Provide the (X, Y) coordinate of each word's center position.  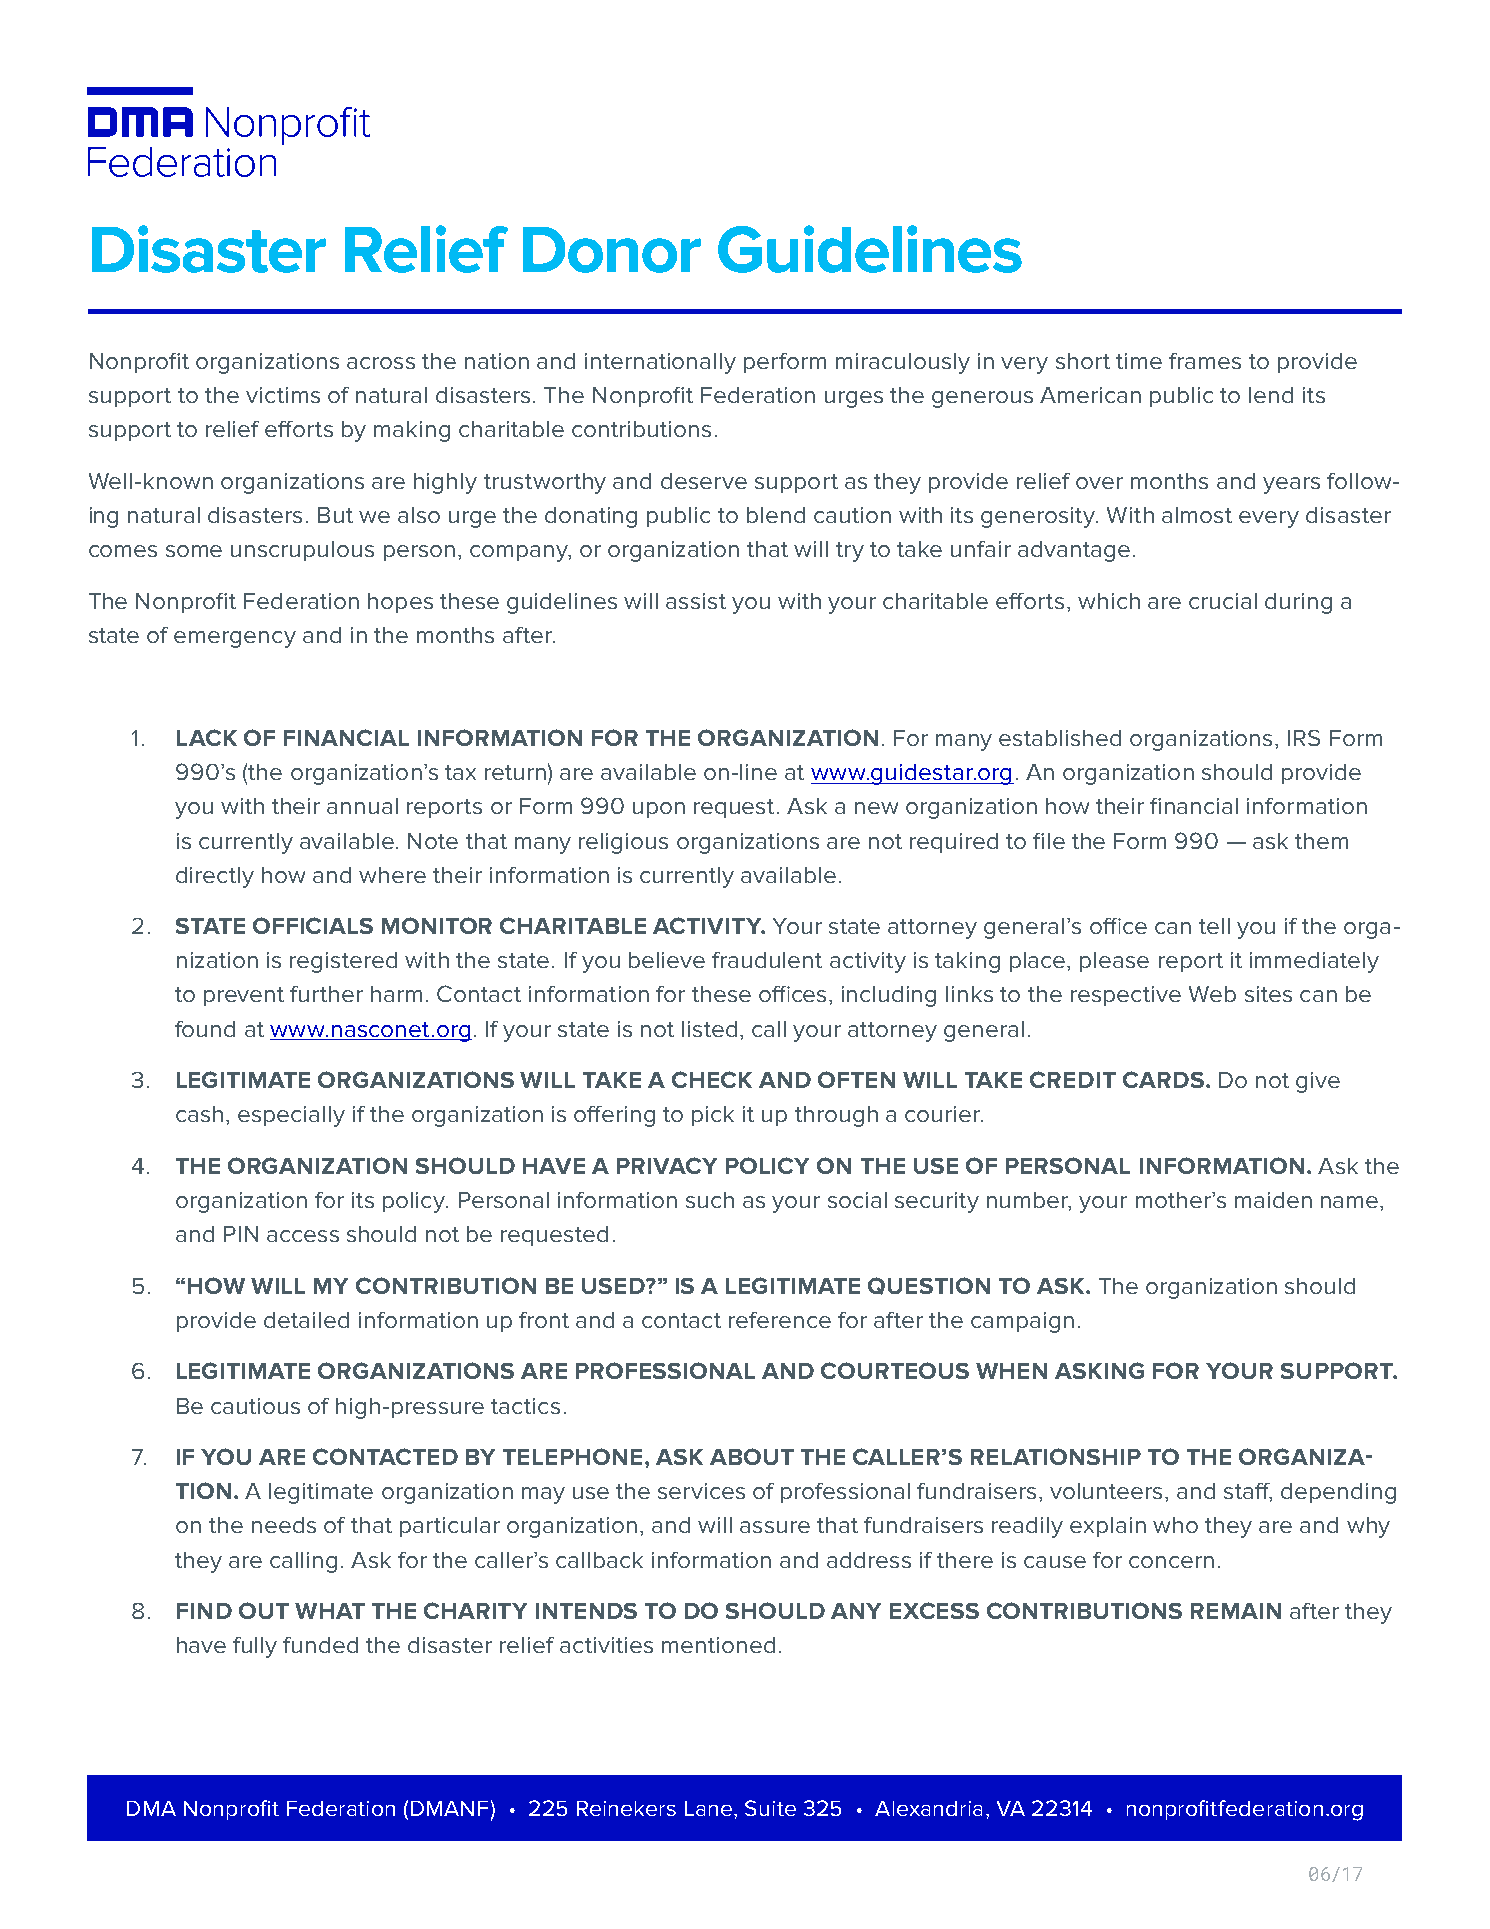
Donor (612, 250)
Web (1212, 994)
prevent (244, 996)
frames (1205, 361)
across (381, 363)
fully (255, 1647)
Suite (770, 1808)
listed (709, 1029)
